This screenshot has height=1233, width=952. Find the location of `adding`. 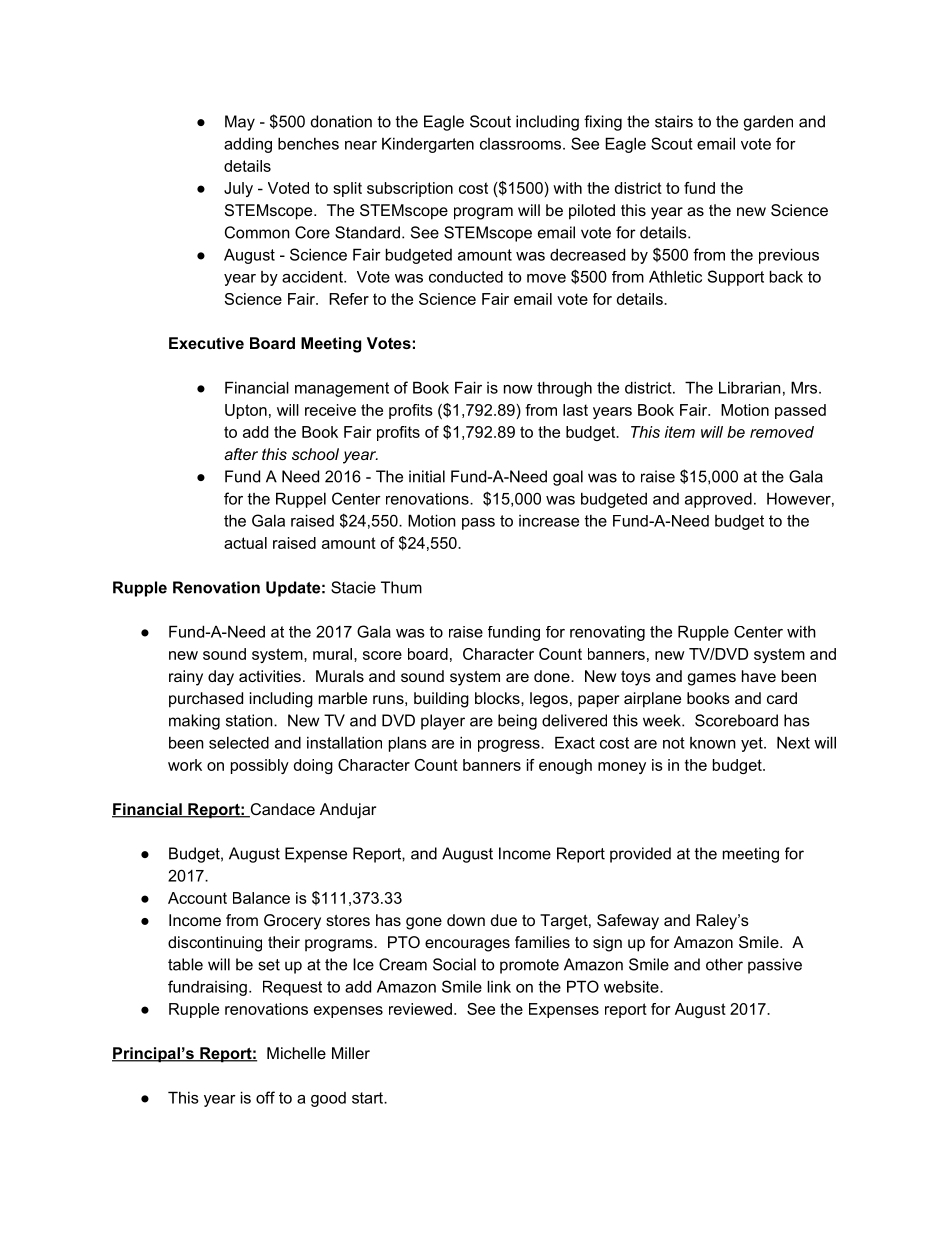

adding is located at coordinates (248, 145).
